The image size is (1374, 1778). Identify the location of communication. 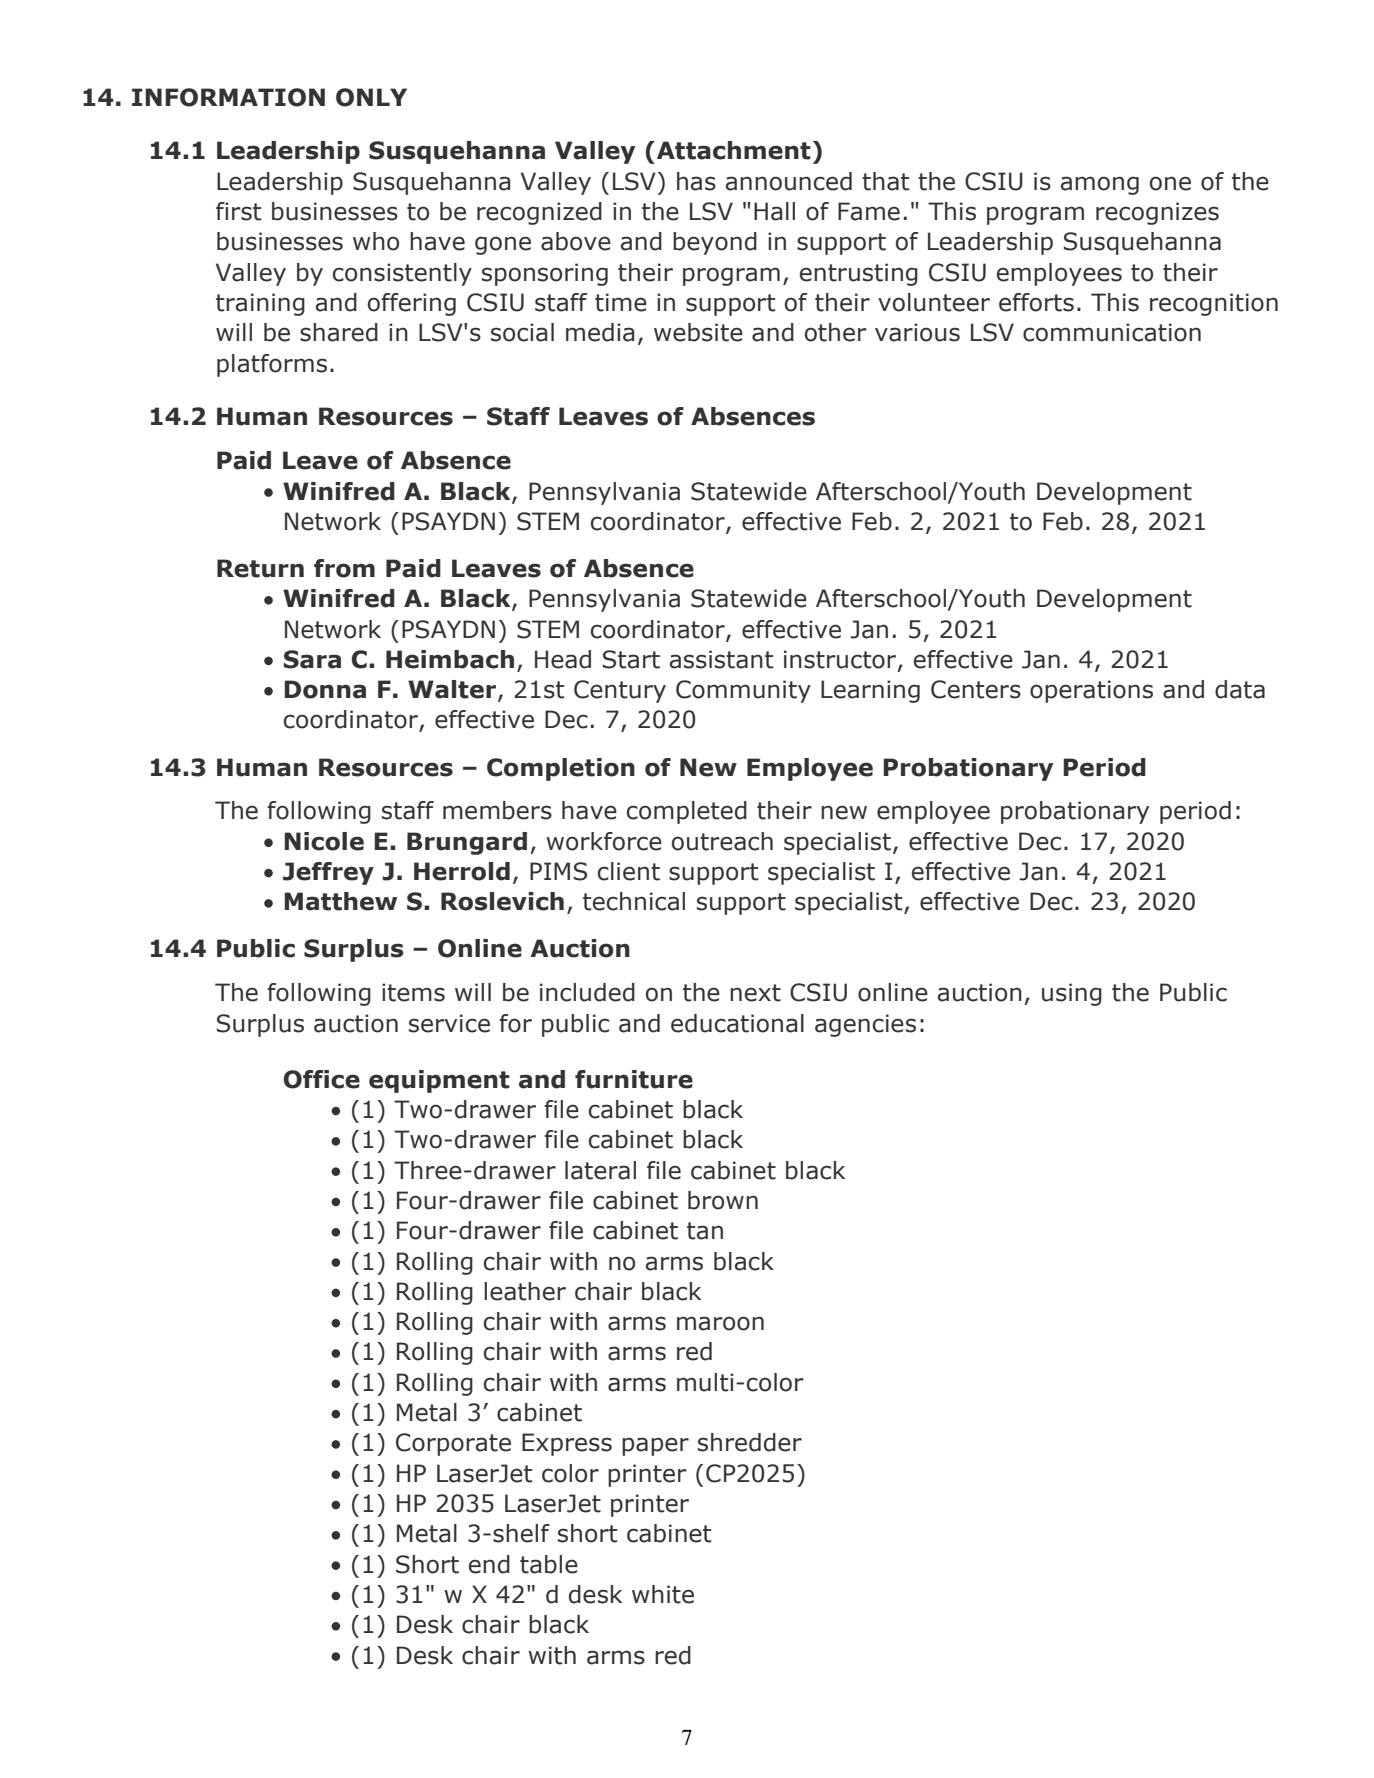
(1112, 332).
